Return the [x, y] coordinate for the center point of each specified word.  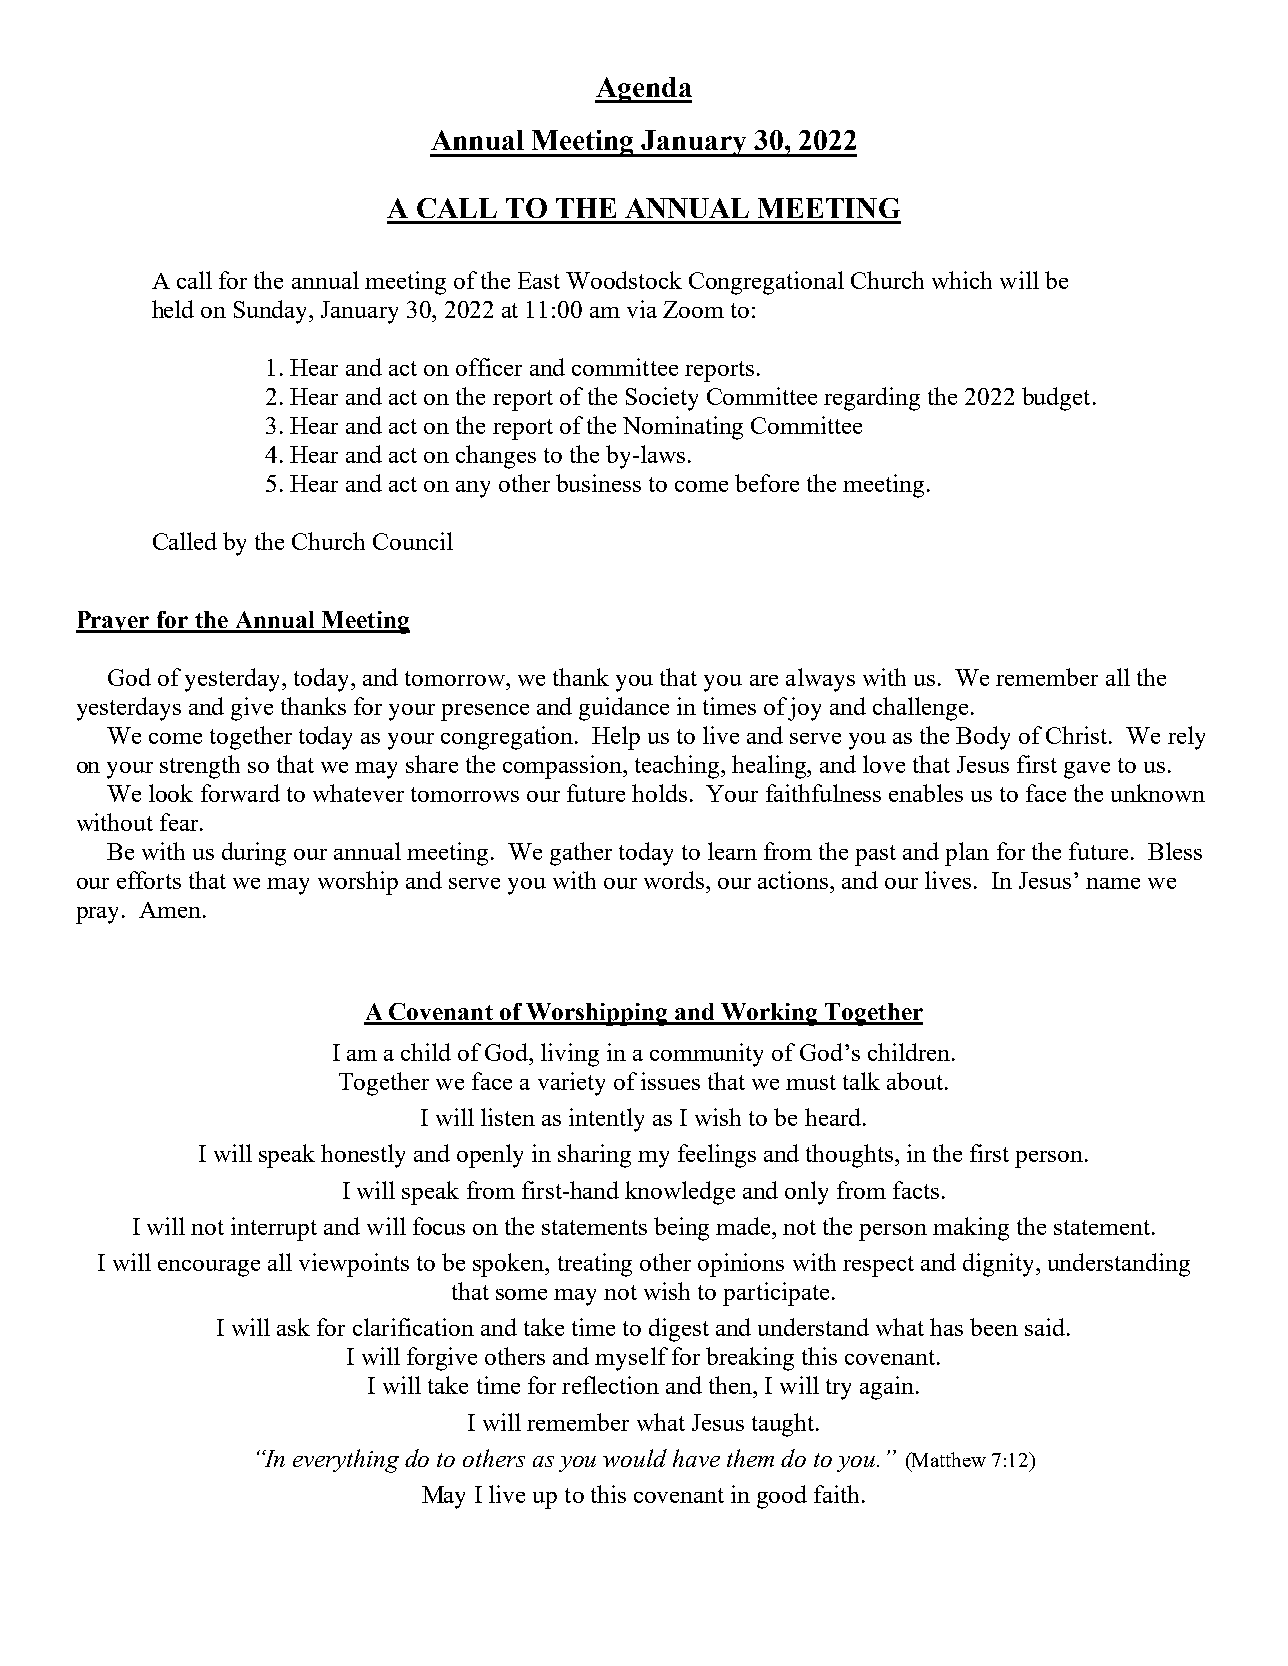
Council [413, 541]
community [706, 1055]
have [696, 1458]
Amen [170, 910]
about [916, 1081]
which [962, 280]
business [598, 483]
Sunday [272, 312]
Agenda [643, 90]
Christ [1078, 735]
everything [346, 1461]
